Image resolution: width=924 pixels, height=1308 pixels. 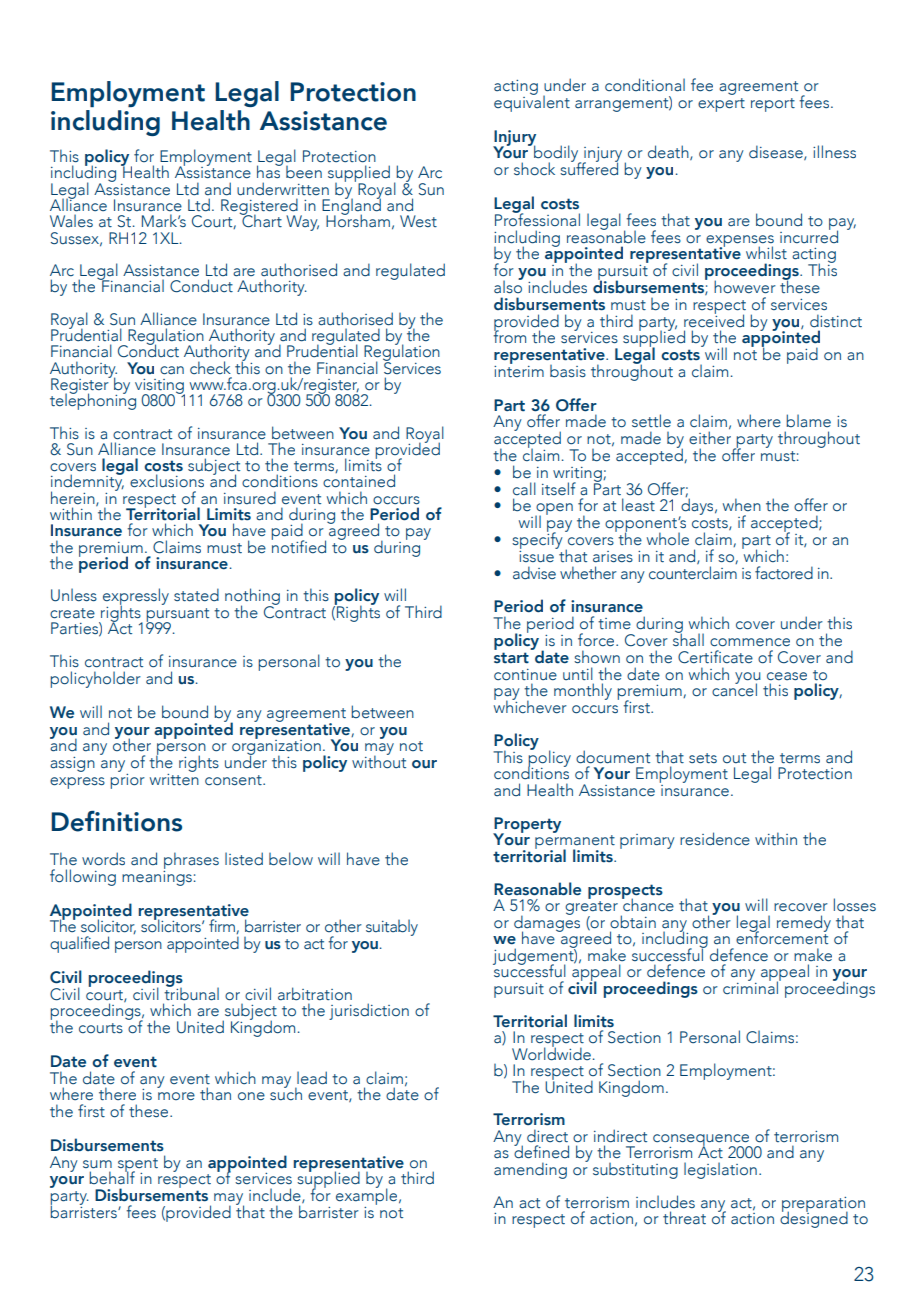 I want to click on report, so click(x=773, y=105).
